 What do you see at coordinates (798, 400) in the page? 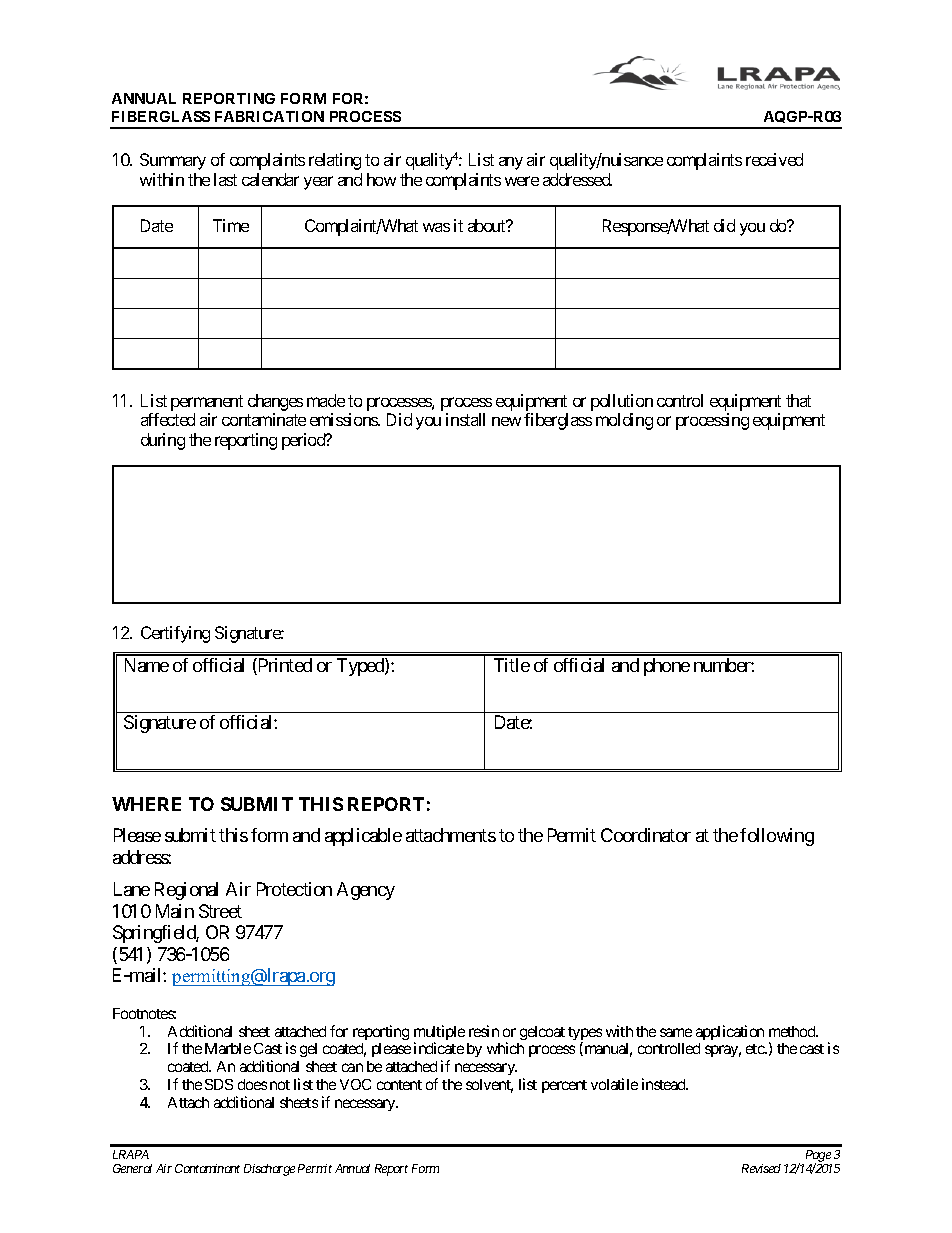
I see `that` at bounding box center [798, 400].
